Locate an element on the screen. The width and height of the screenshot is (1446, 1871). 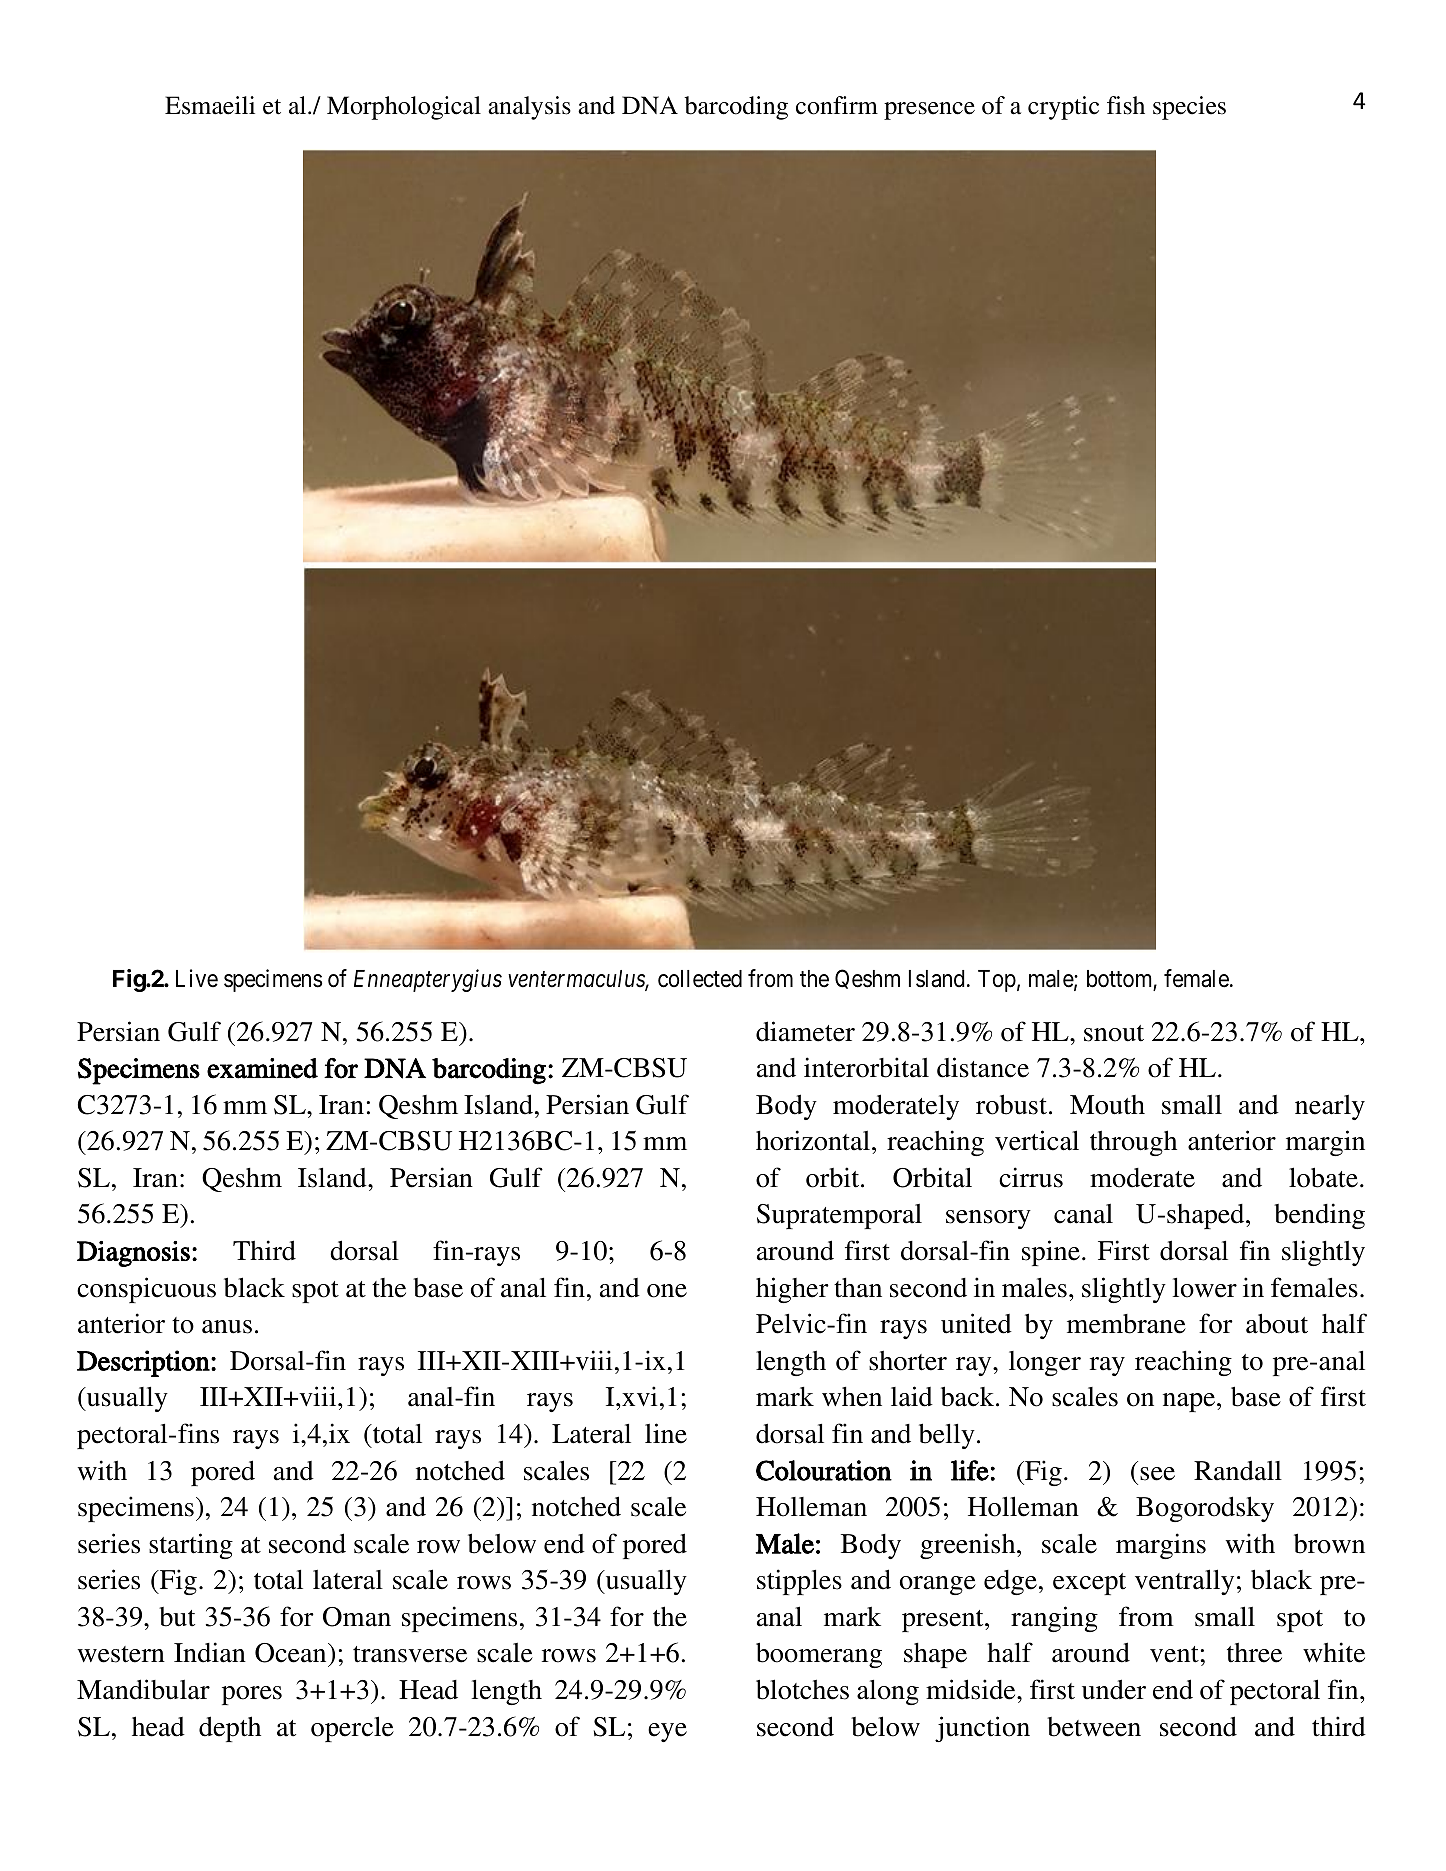
one is located at coordinates (667, 1291).
